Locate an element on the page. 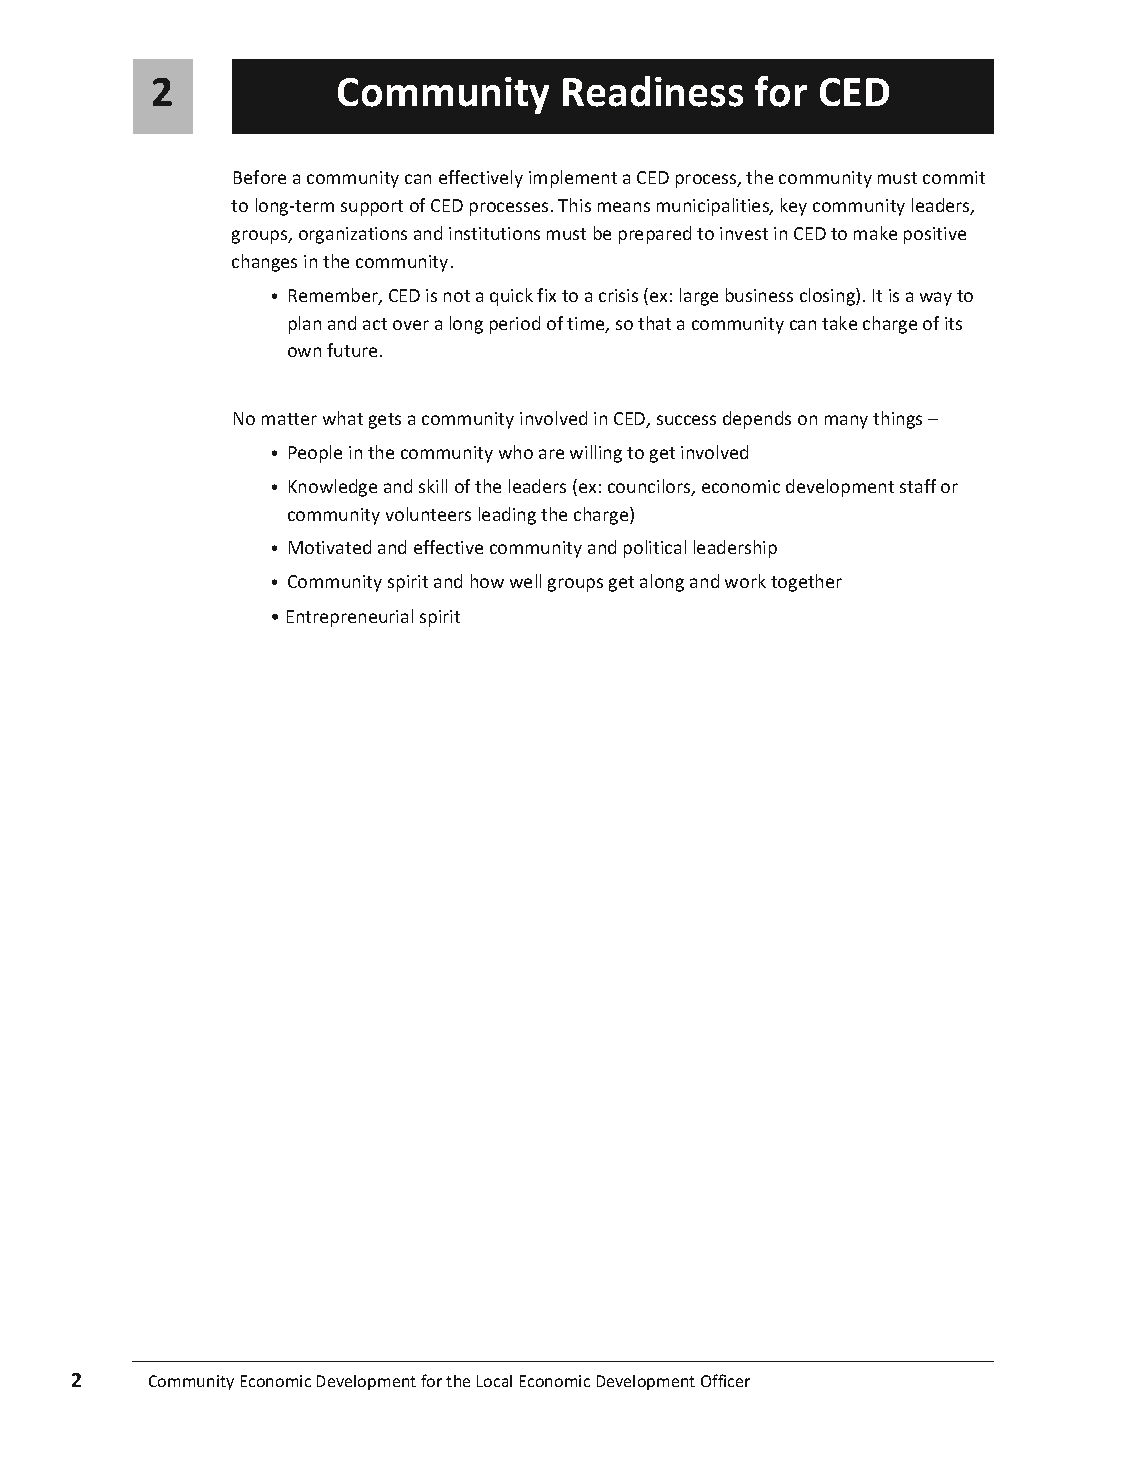 The height and width of the image is (1457, 1126). support is located at coordinates (372, 208).
